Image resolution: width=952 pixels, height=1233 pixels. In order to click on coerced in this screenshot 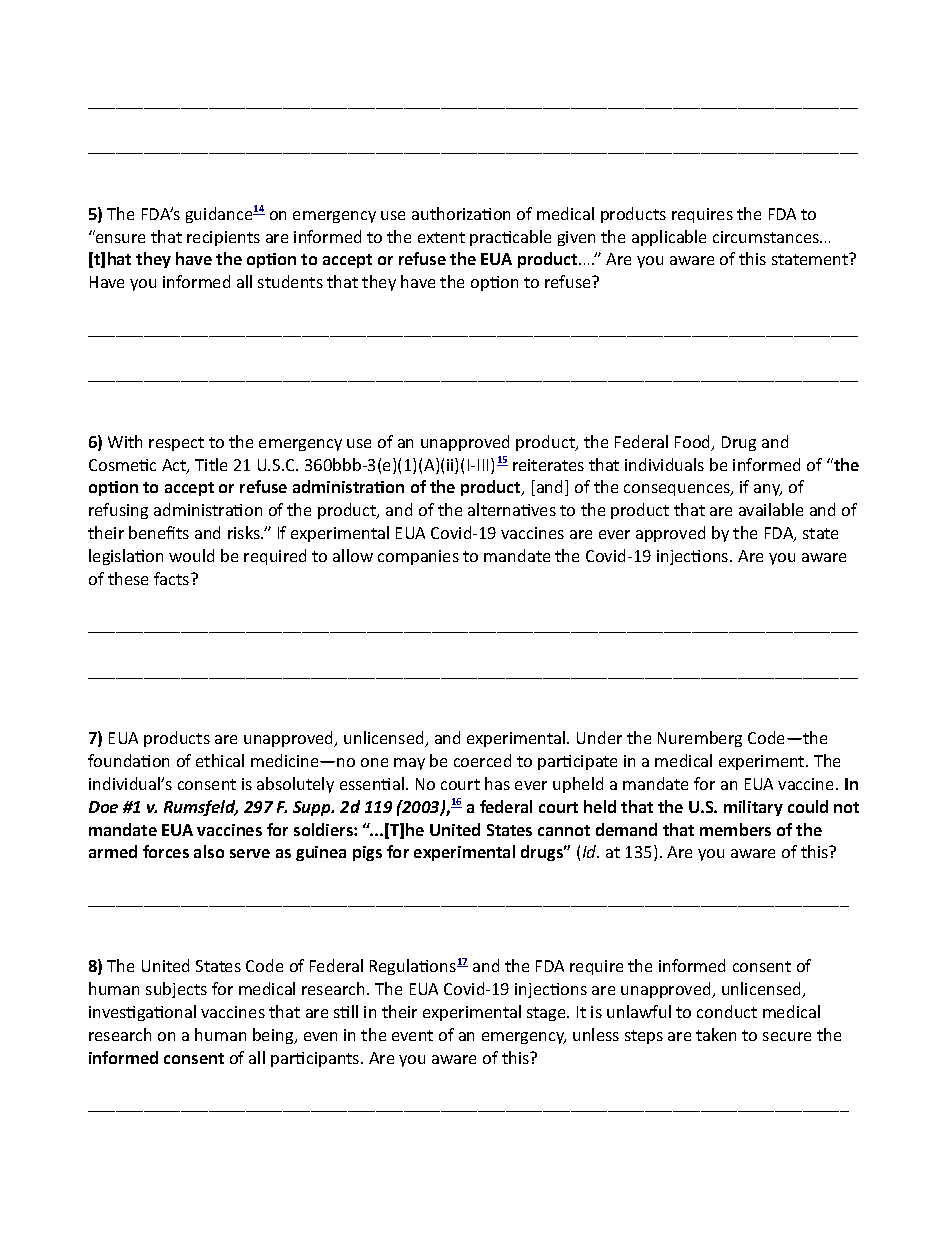, I will do `click(482, 760)`.
